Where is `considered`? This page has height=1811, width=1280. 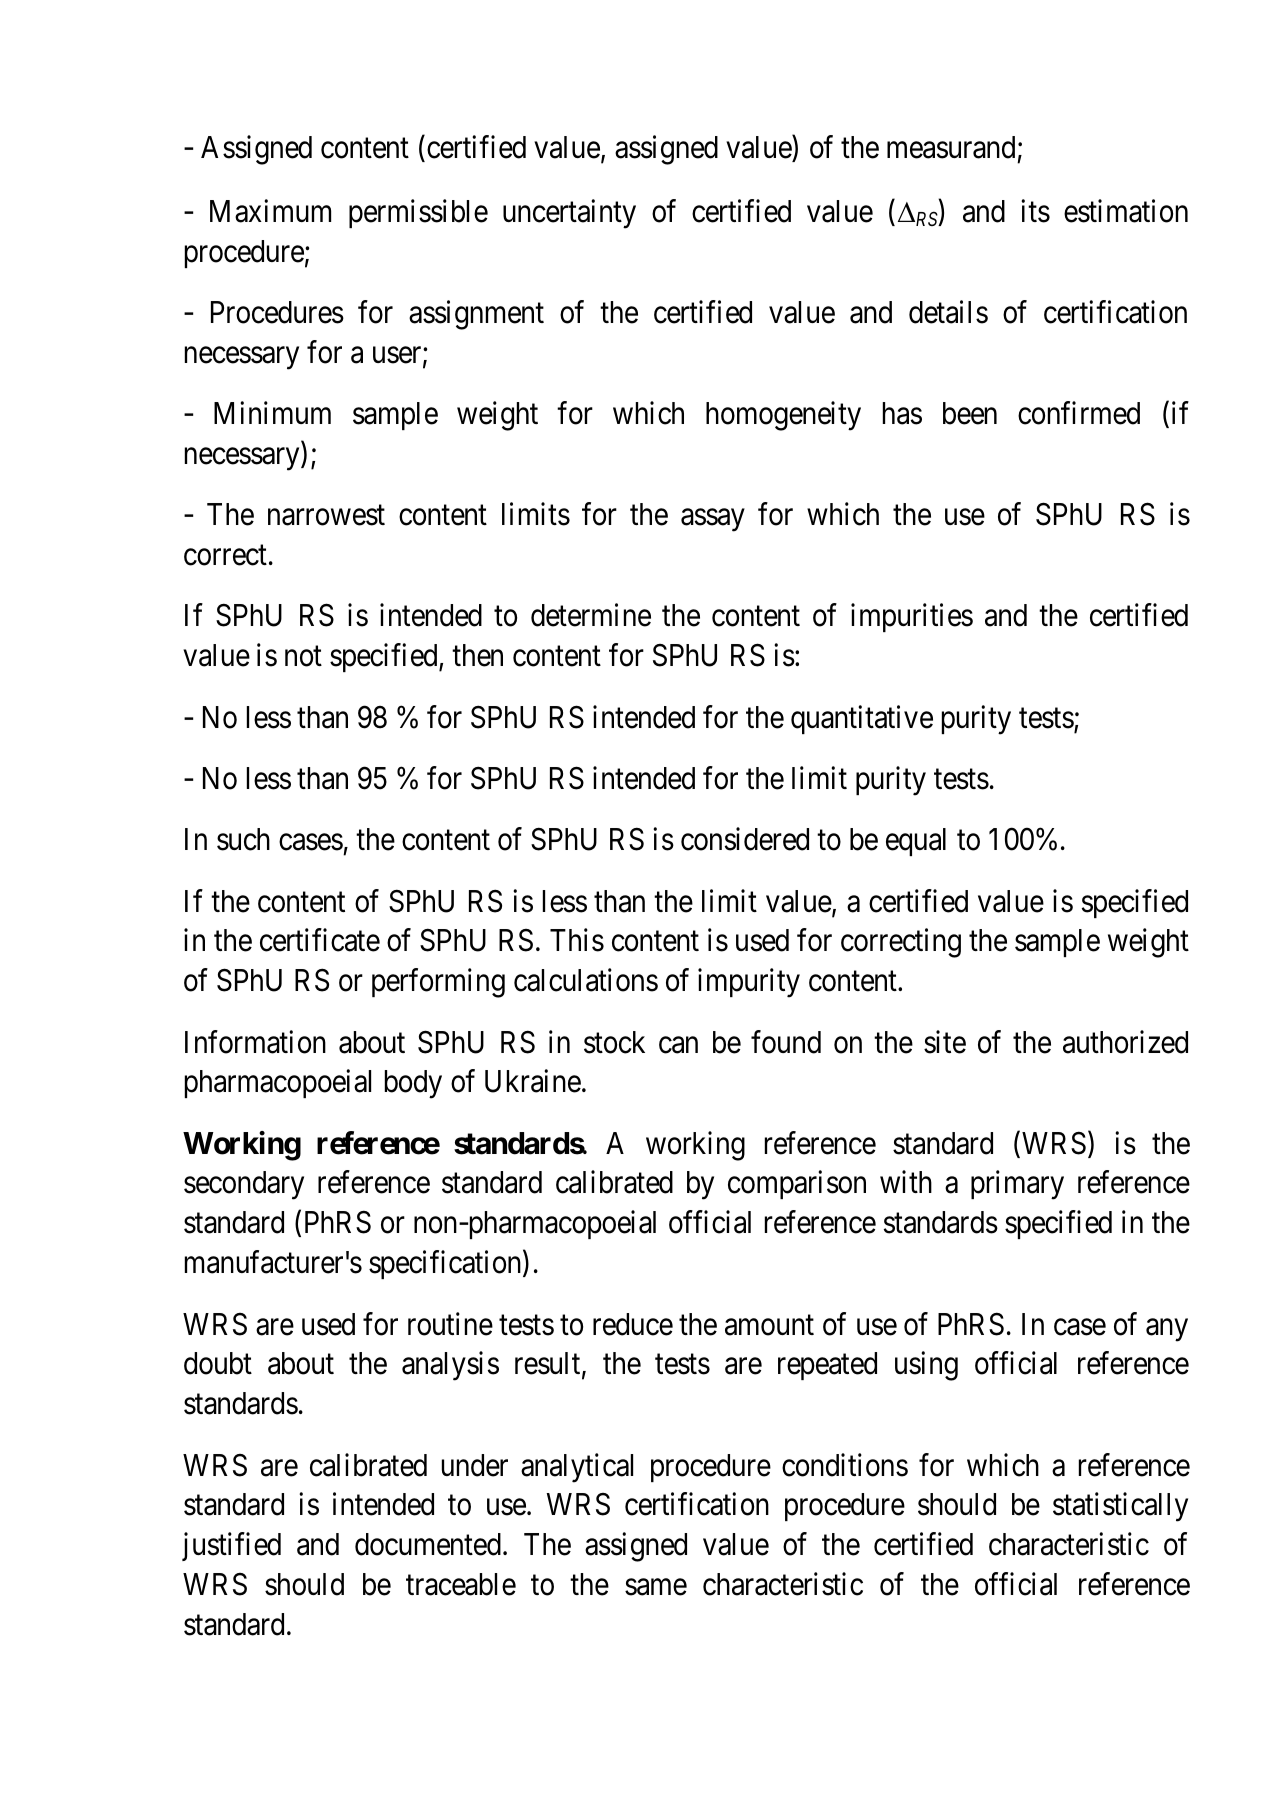
considered is located at coordinates (745, 839).
